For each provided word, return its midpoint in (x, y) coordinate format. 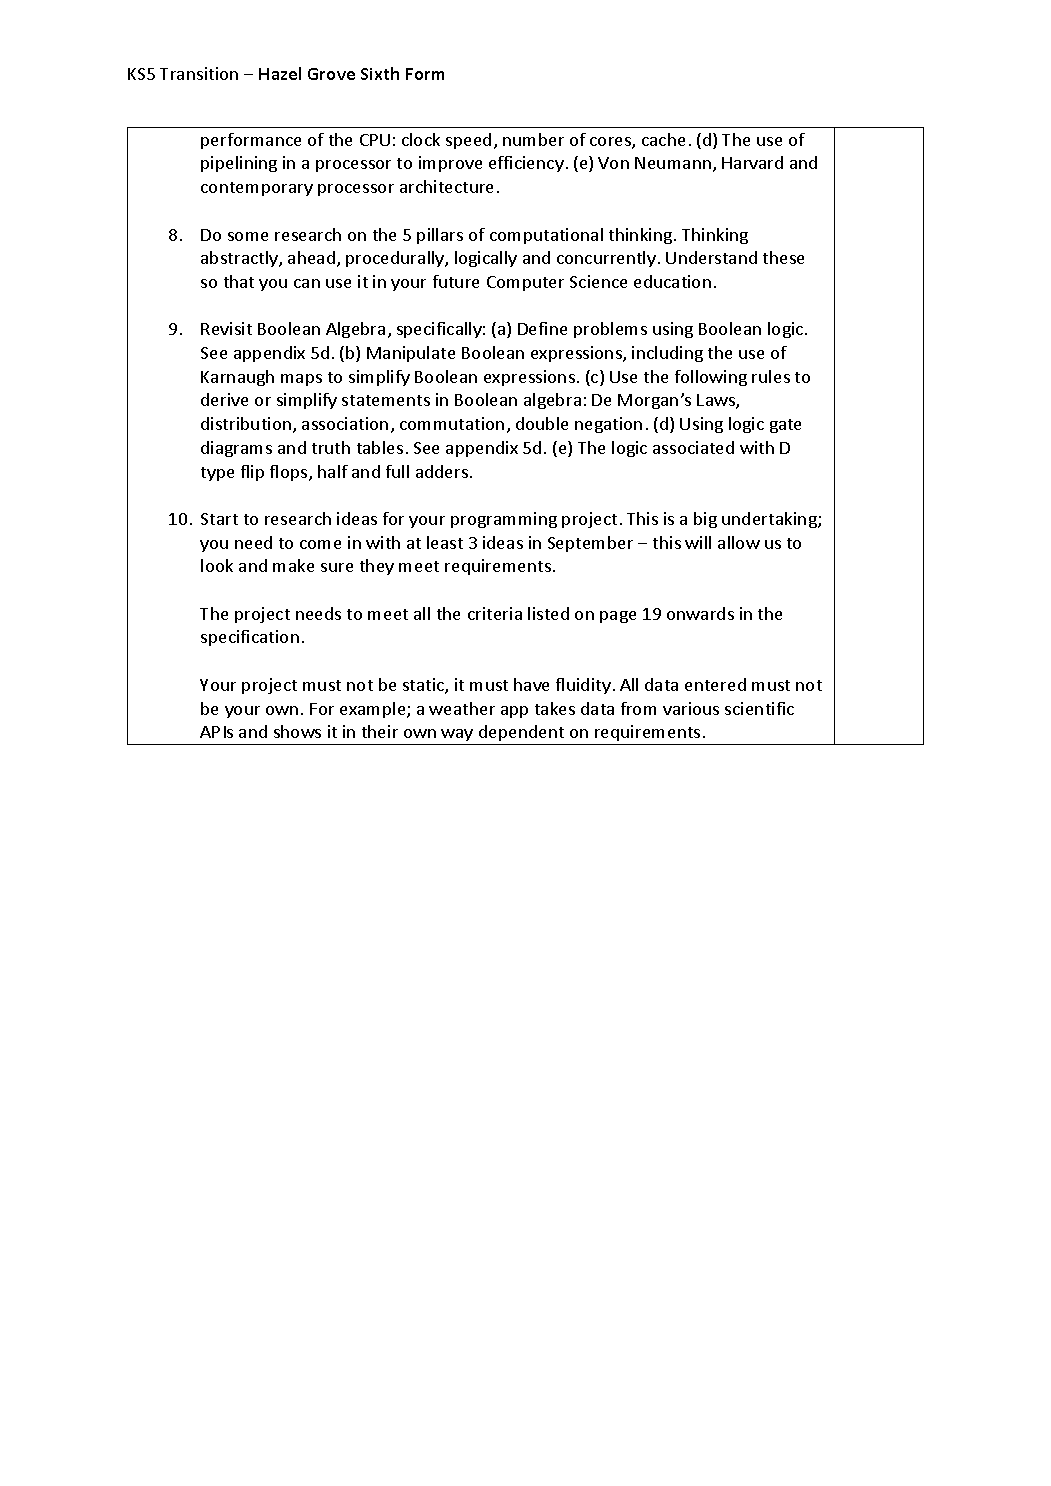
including (667, 354)
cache (663, 139)
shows (297, 731)
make (293, 565)
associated (693, 447)
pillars (440, 236)
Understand (711, 257)
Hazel (280, 73)
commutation (452, 423)
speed (468, 141)
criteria (495, 613)
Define (542, 328)
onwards (700, 613)
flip (252, 473)
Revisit (226, 328)
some (248, 236)
